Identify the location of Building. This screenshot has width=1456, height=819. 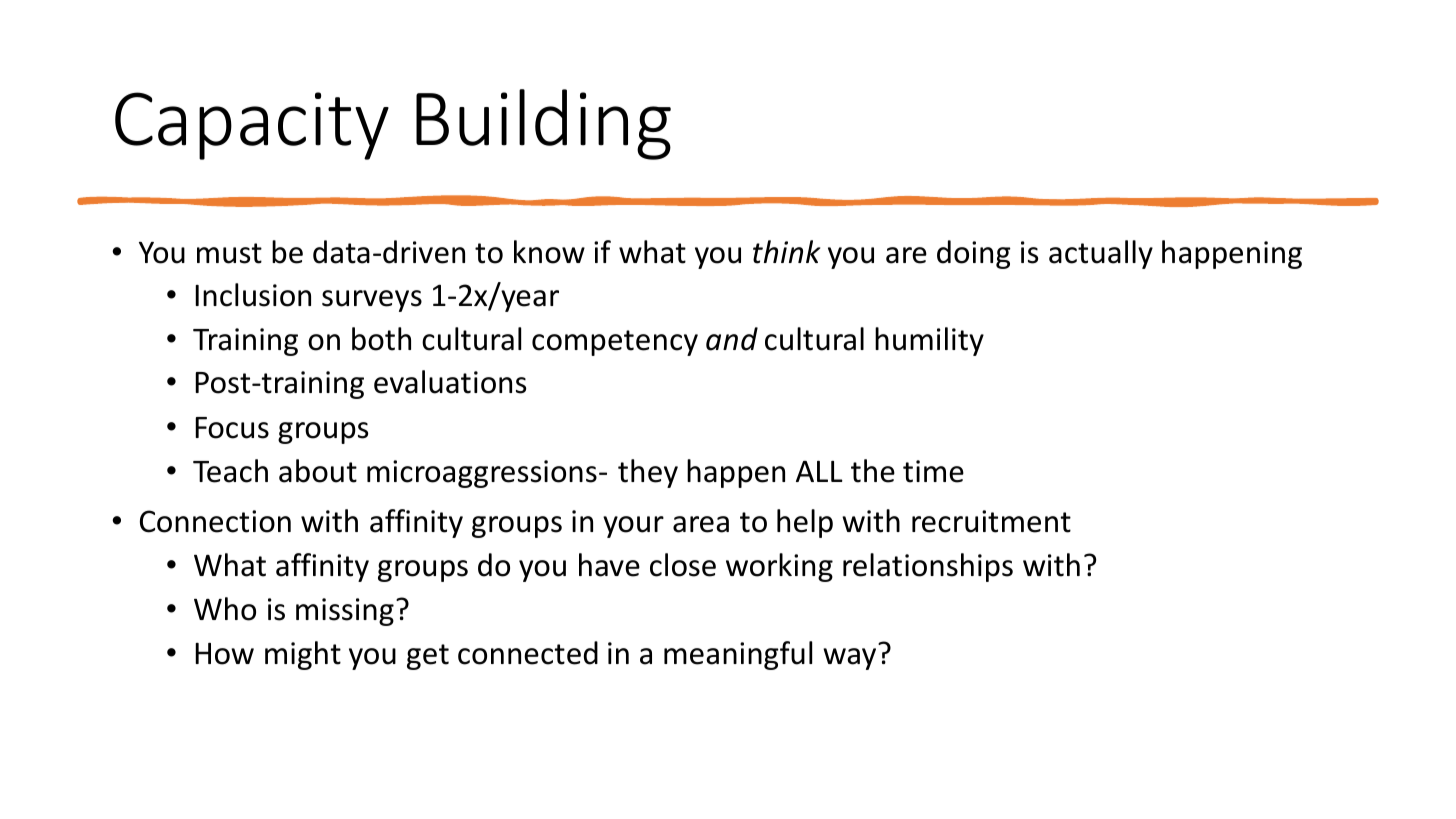
(543, 124).
